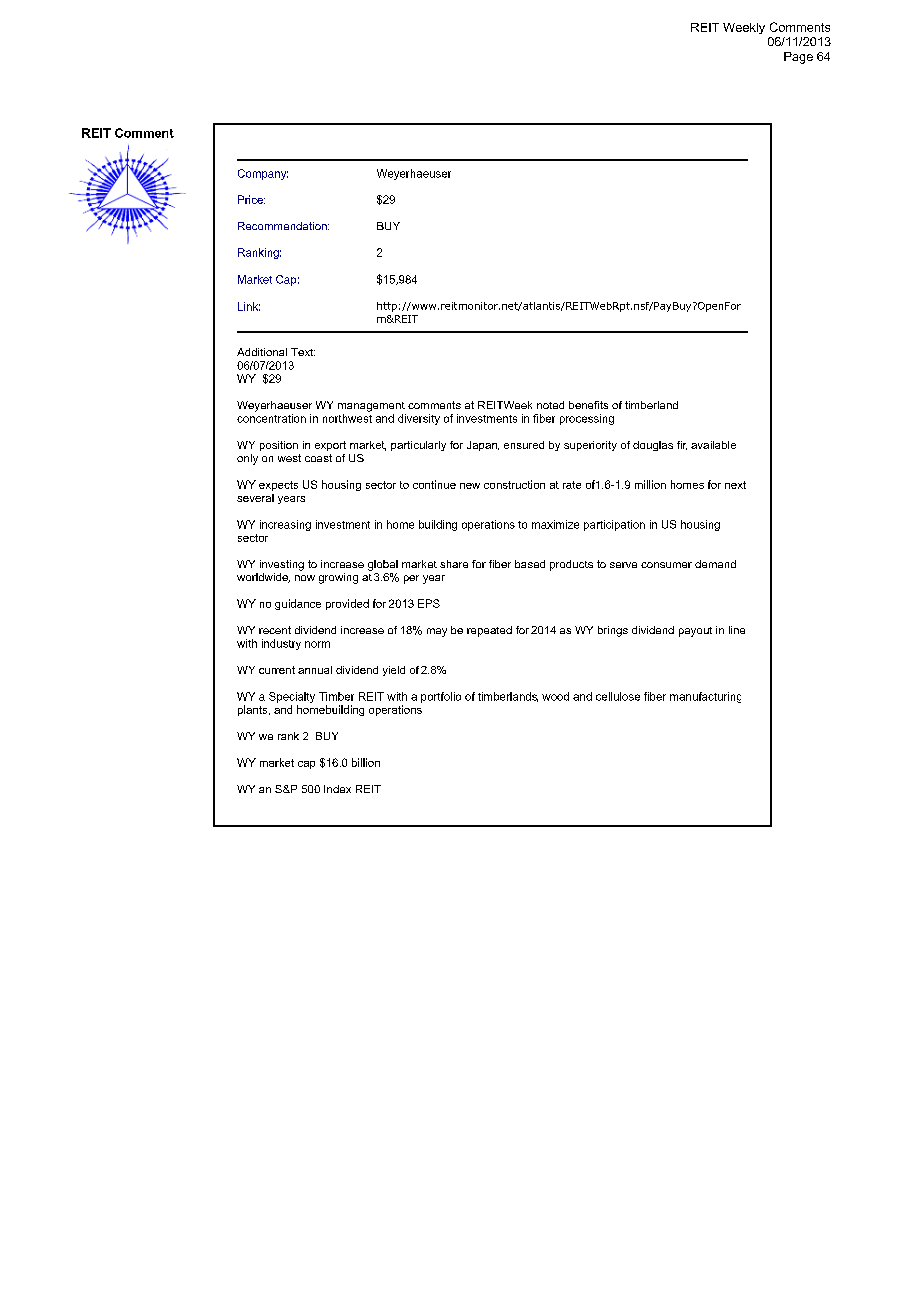  Describe the element at coordinates (263, 174) in the page. I see `Company` at that location.
